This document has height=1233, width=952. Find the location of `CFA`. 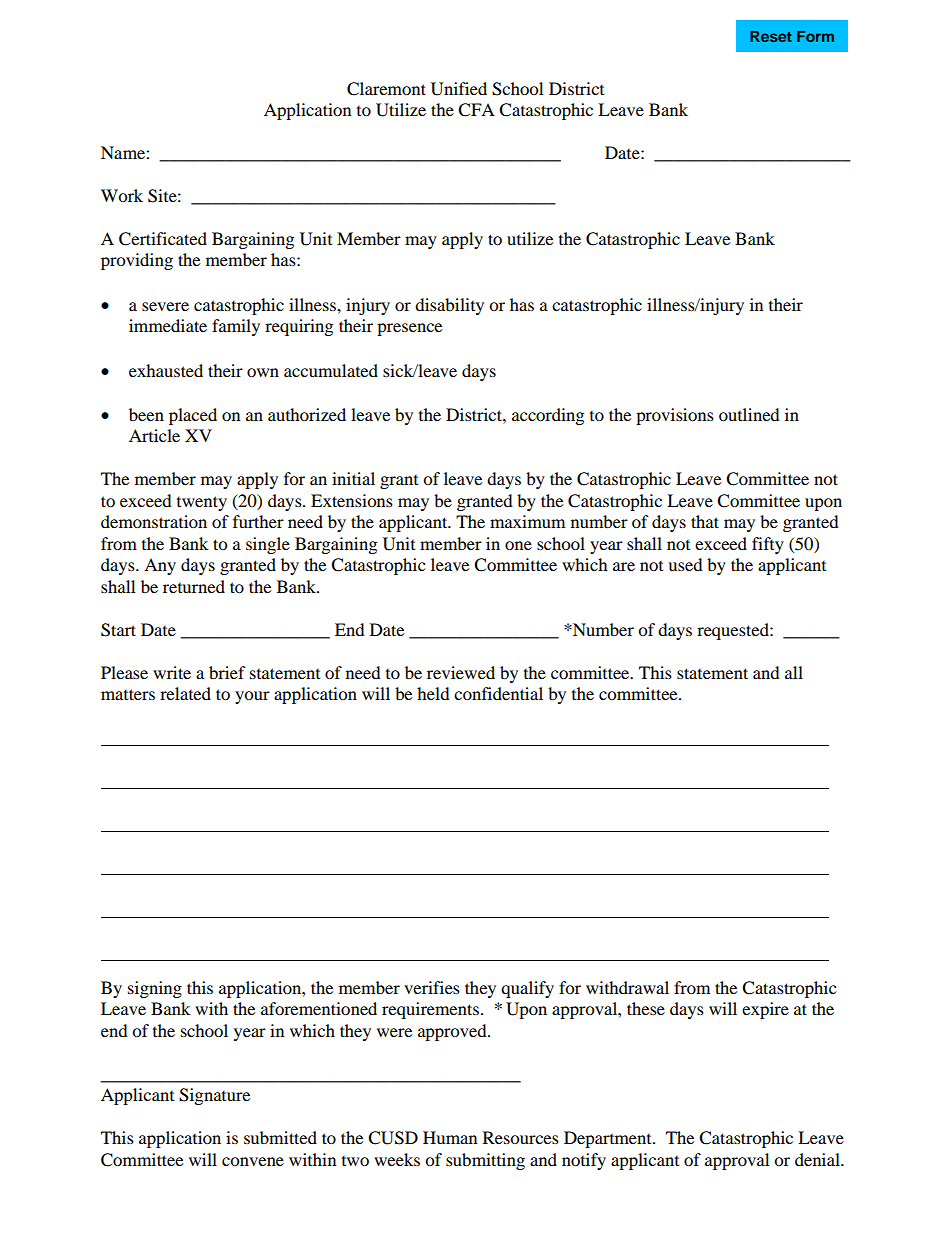

CFA is located at coordinates (476, 110).
